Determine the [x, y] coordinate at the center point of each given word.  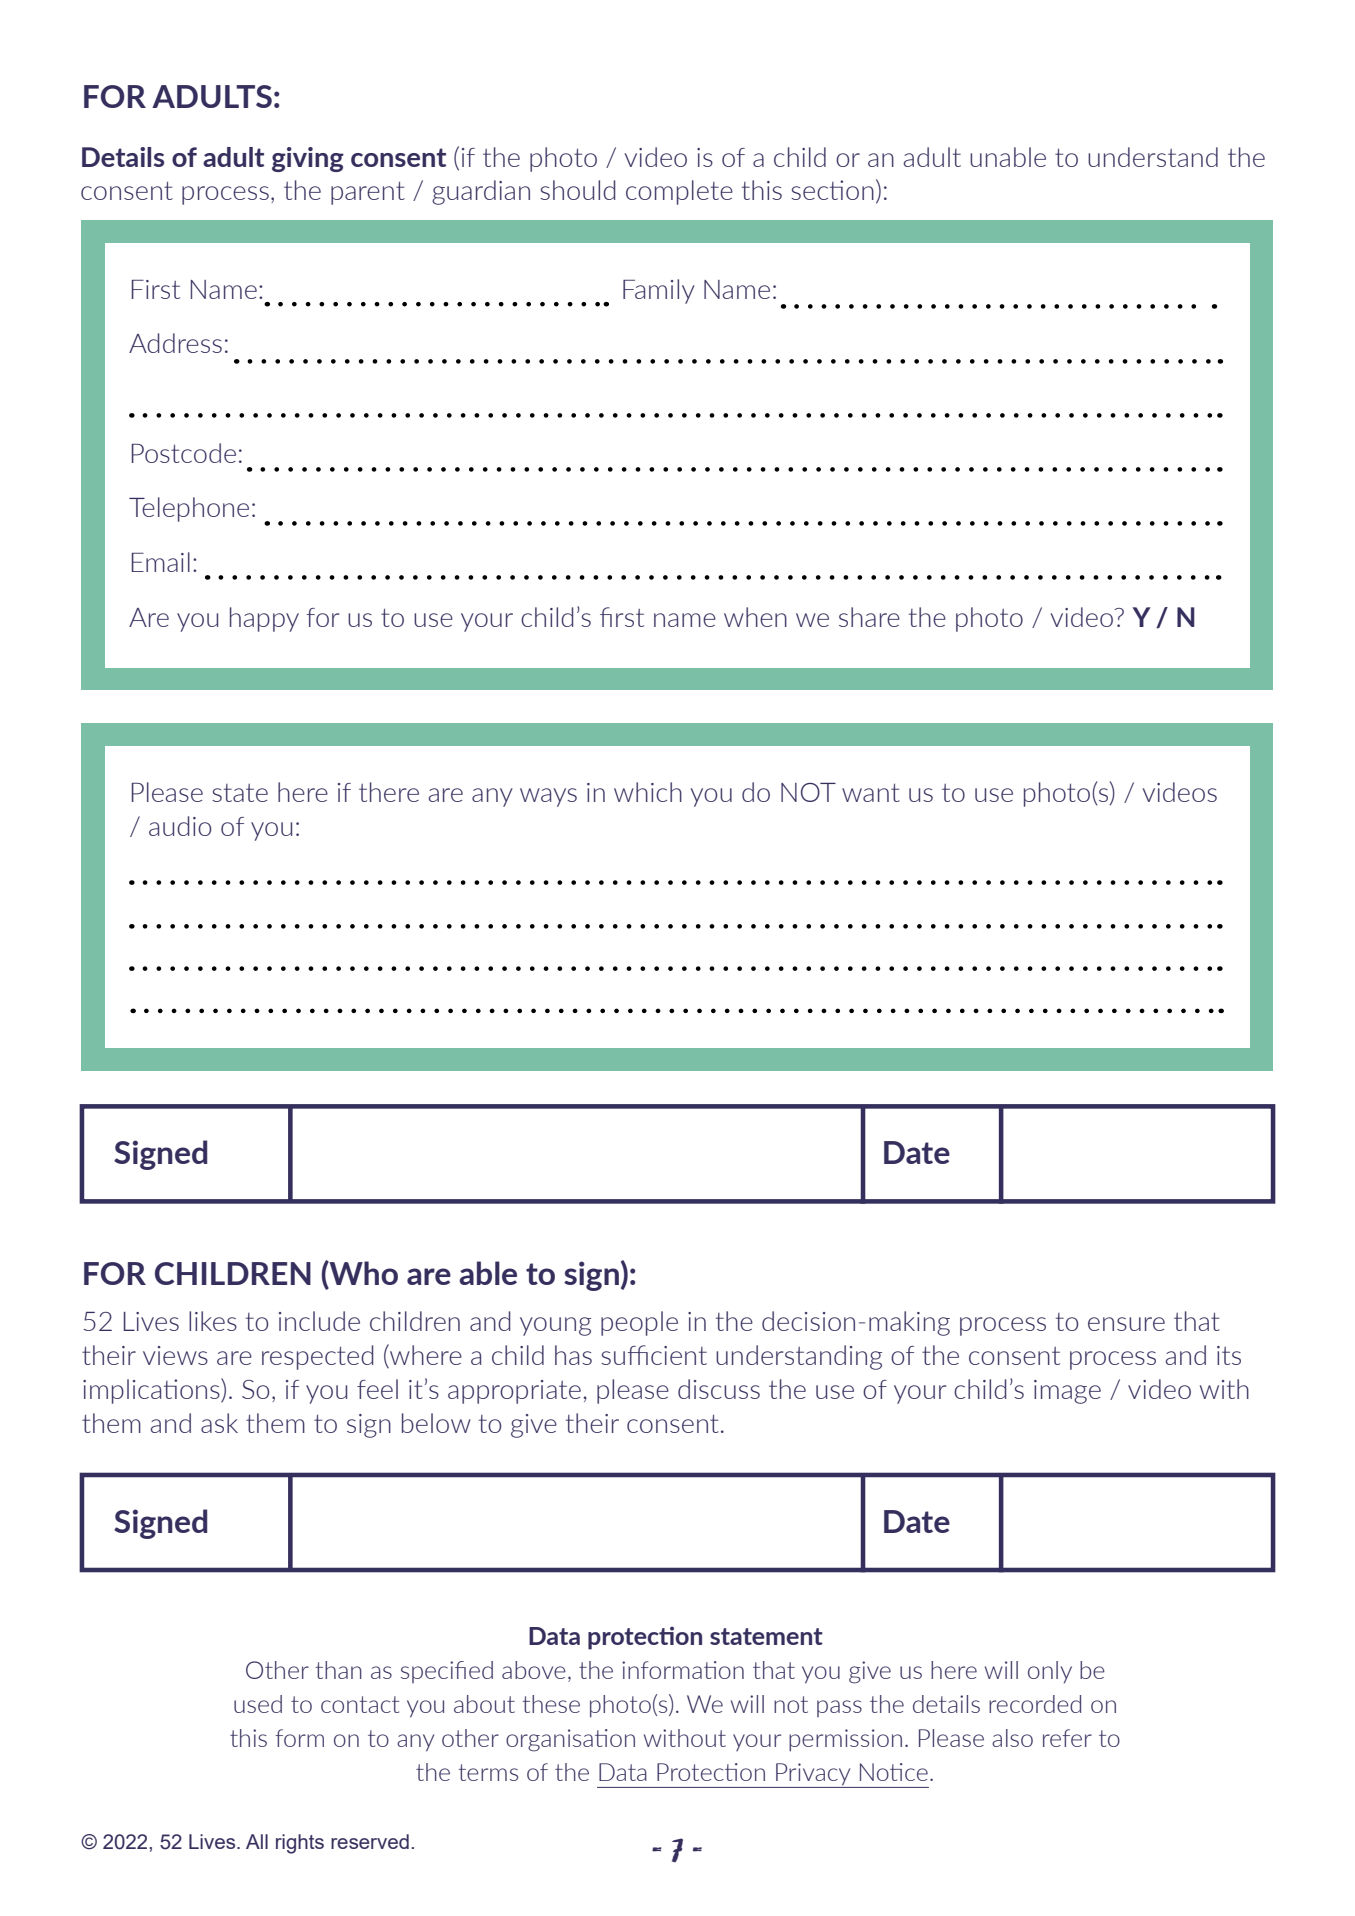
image [1067, 1392]
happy [264, 619]
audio [180, 826]
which [648, 792]
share [869, 617]
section [832, 190]
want [871, 792]
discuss [719, 1389]
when [755, 617]
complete [679, 192]
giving [308, 159]
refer [1067, 1738]
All [257, 1841]
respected [317, 1357]
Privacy [813, 1775]
